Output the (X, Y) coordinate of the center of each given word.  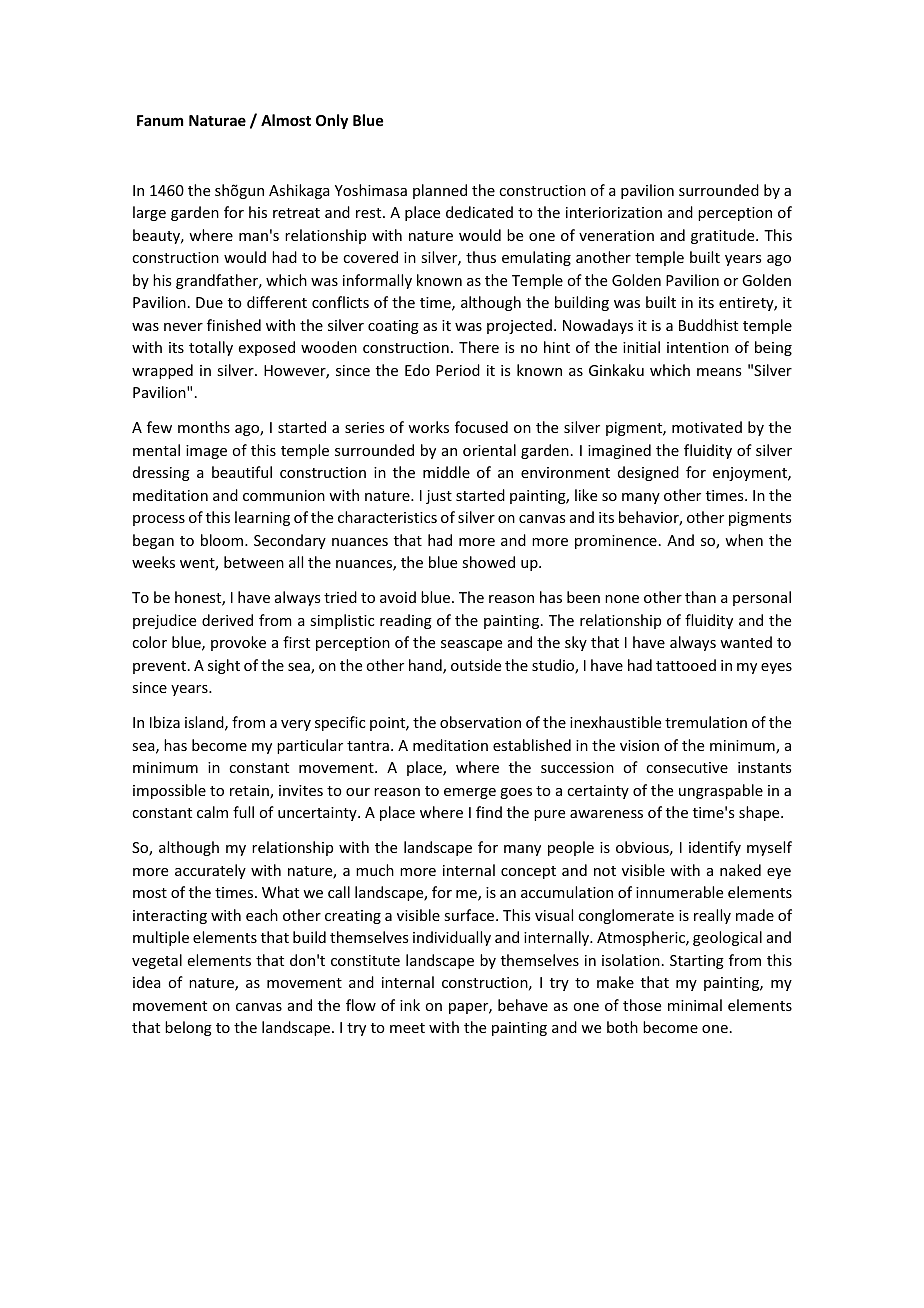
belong (188, 1028)
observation (480, 722)
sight (224, 666)
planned (440, 191)
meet (407, 1028)
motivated (707, 427)
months (204, 427)
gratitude (724, 236)
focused (481, 427)
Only (332, 121)
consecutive (687, 767)
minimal (695, 1005)
